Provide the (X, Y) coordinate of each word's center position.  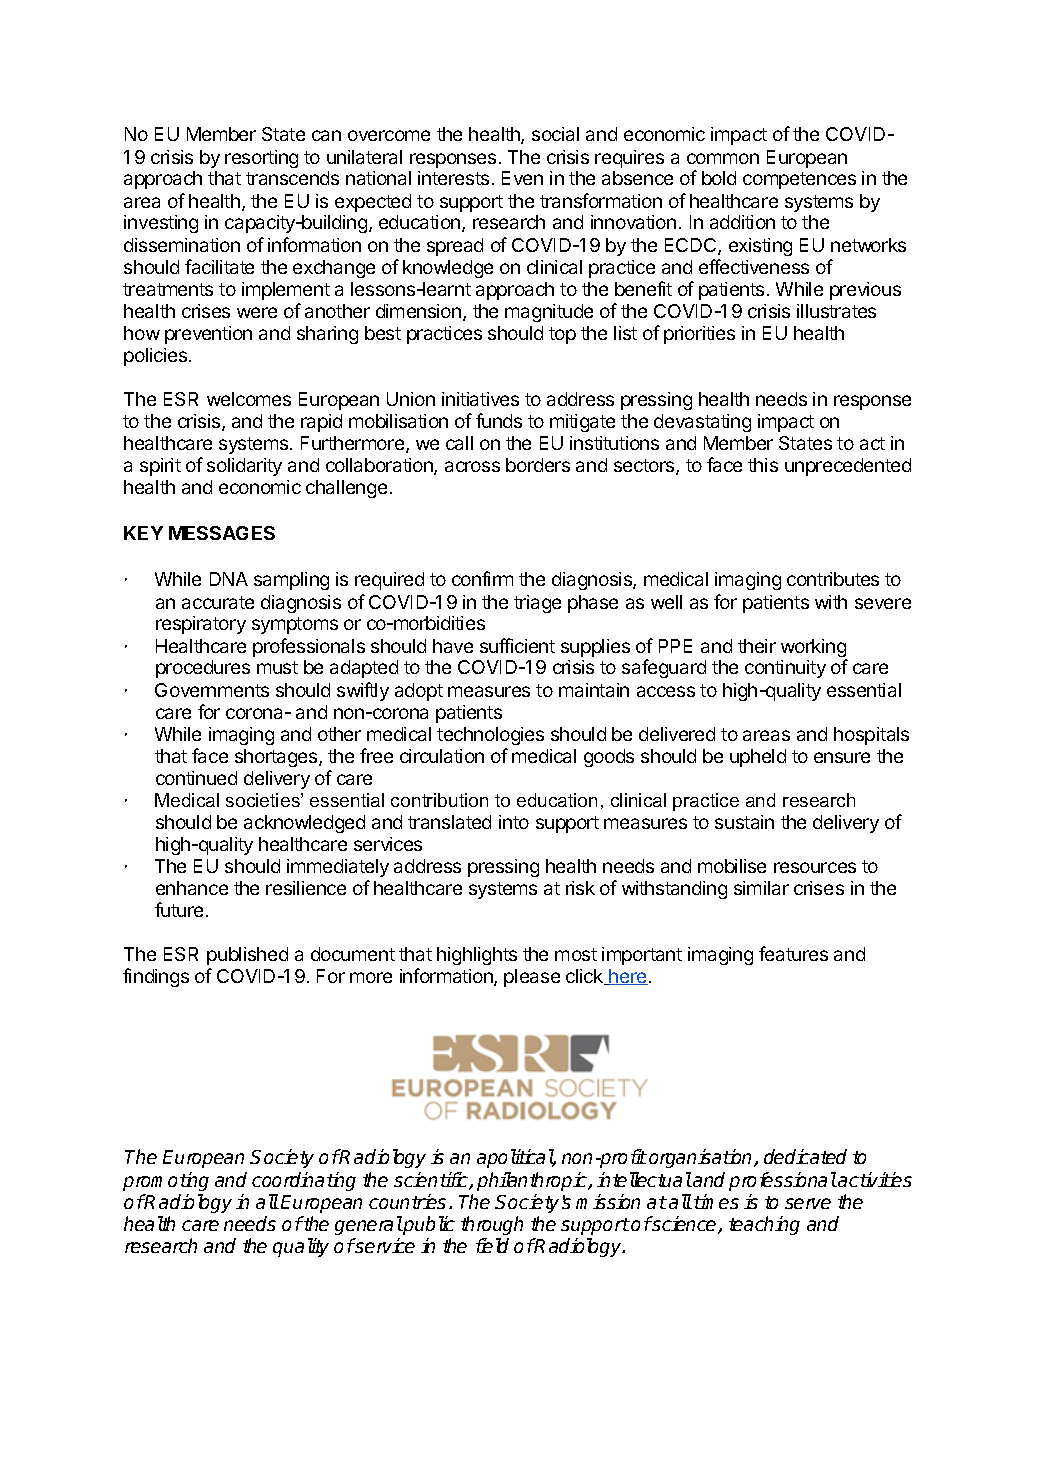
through (492, 1225)
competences (799, 180)
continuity (785, 669)
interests (453, 178)
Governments (212, 690)
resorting (261, 159)
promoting (166, 1181)
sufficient (517, 645)
